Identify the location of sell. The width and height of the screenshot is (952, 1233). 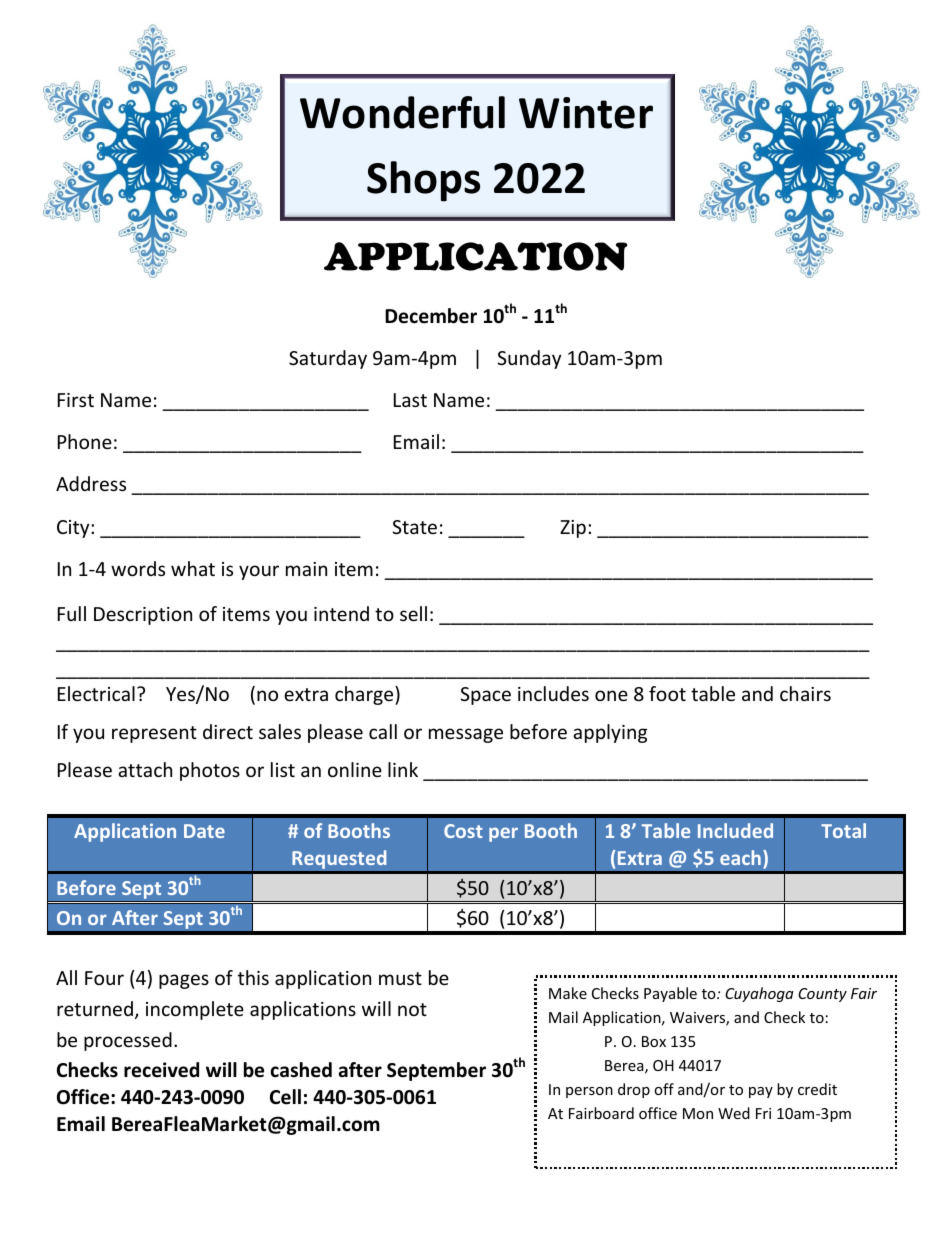
(413, 613).
